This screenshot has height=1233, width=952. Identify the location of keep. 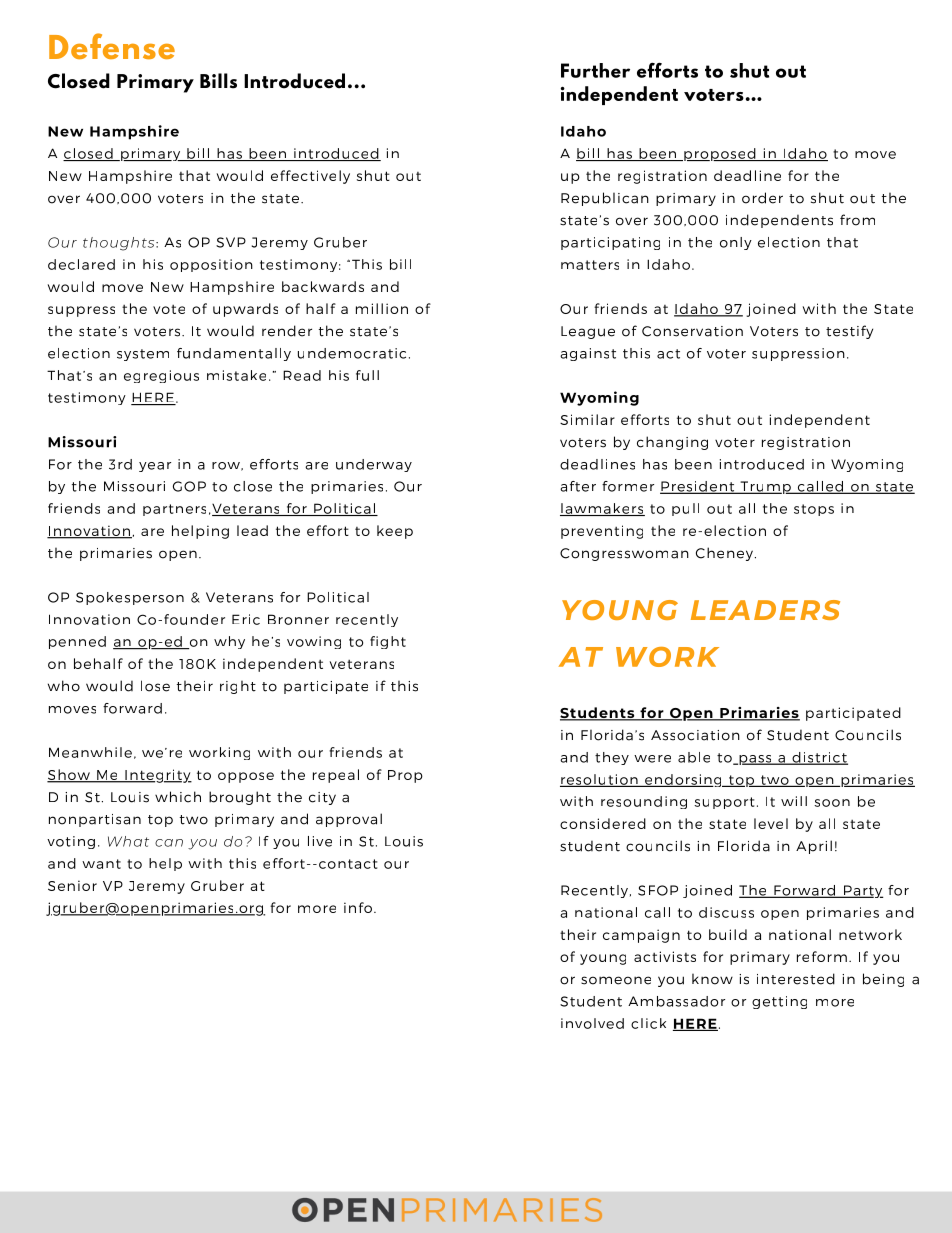
(395, 532).
